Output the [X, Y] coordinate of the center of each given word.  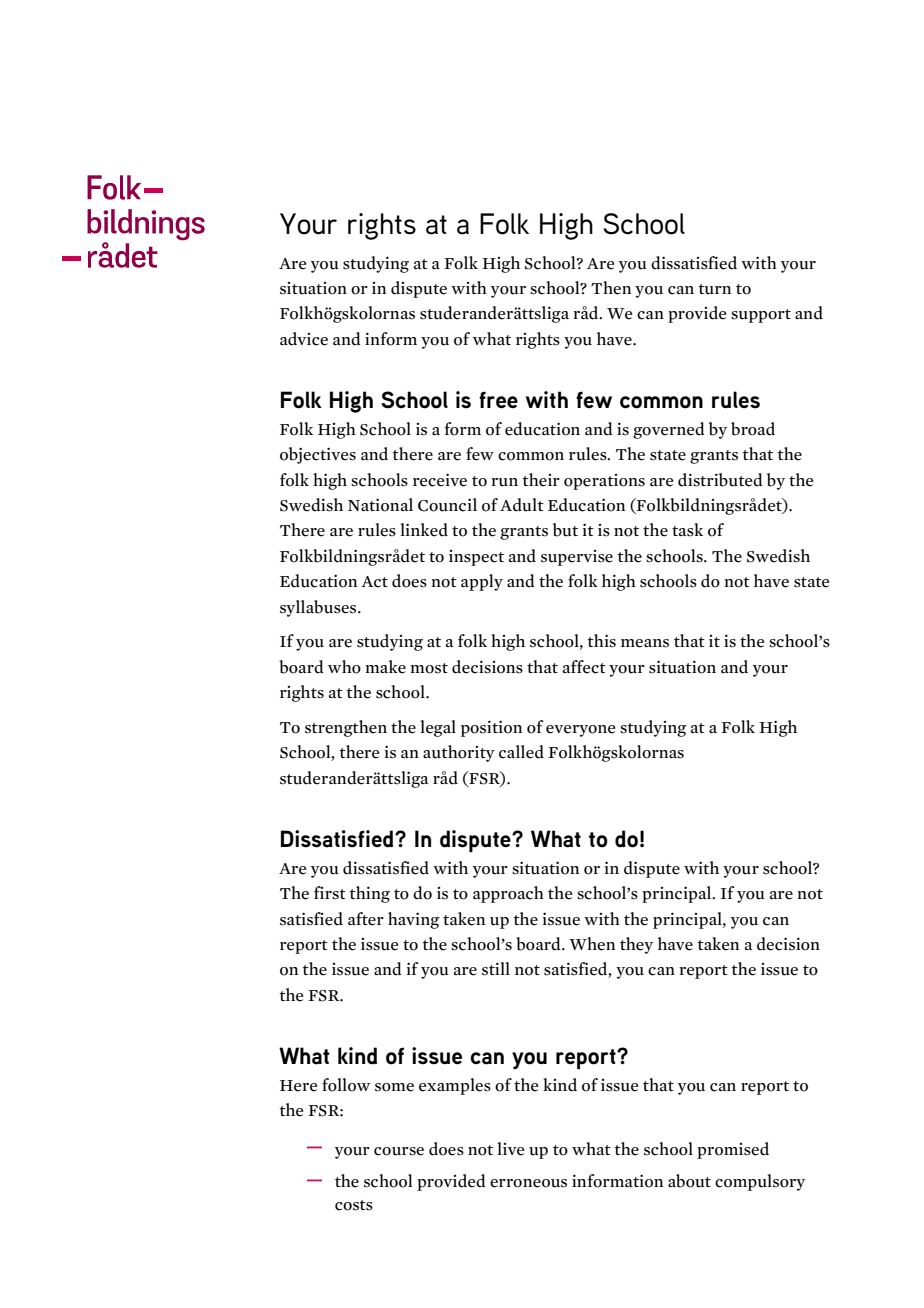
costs [354, 1205]
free [498, 400]
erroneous [528, 1183]
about [689, 1181]
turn [715, 289]
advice [304, 339]
